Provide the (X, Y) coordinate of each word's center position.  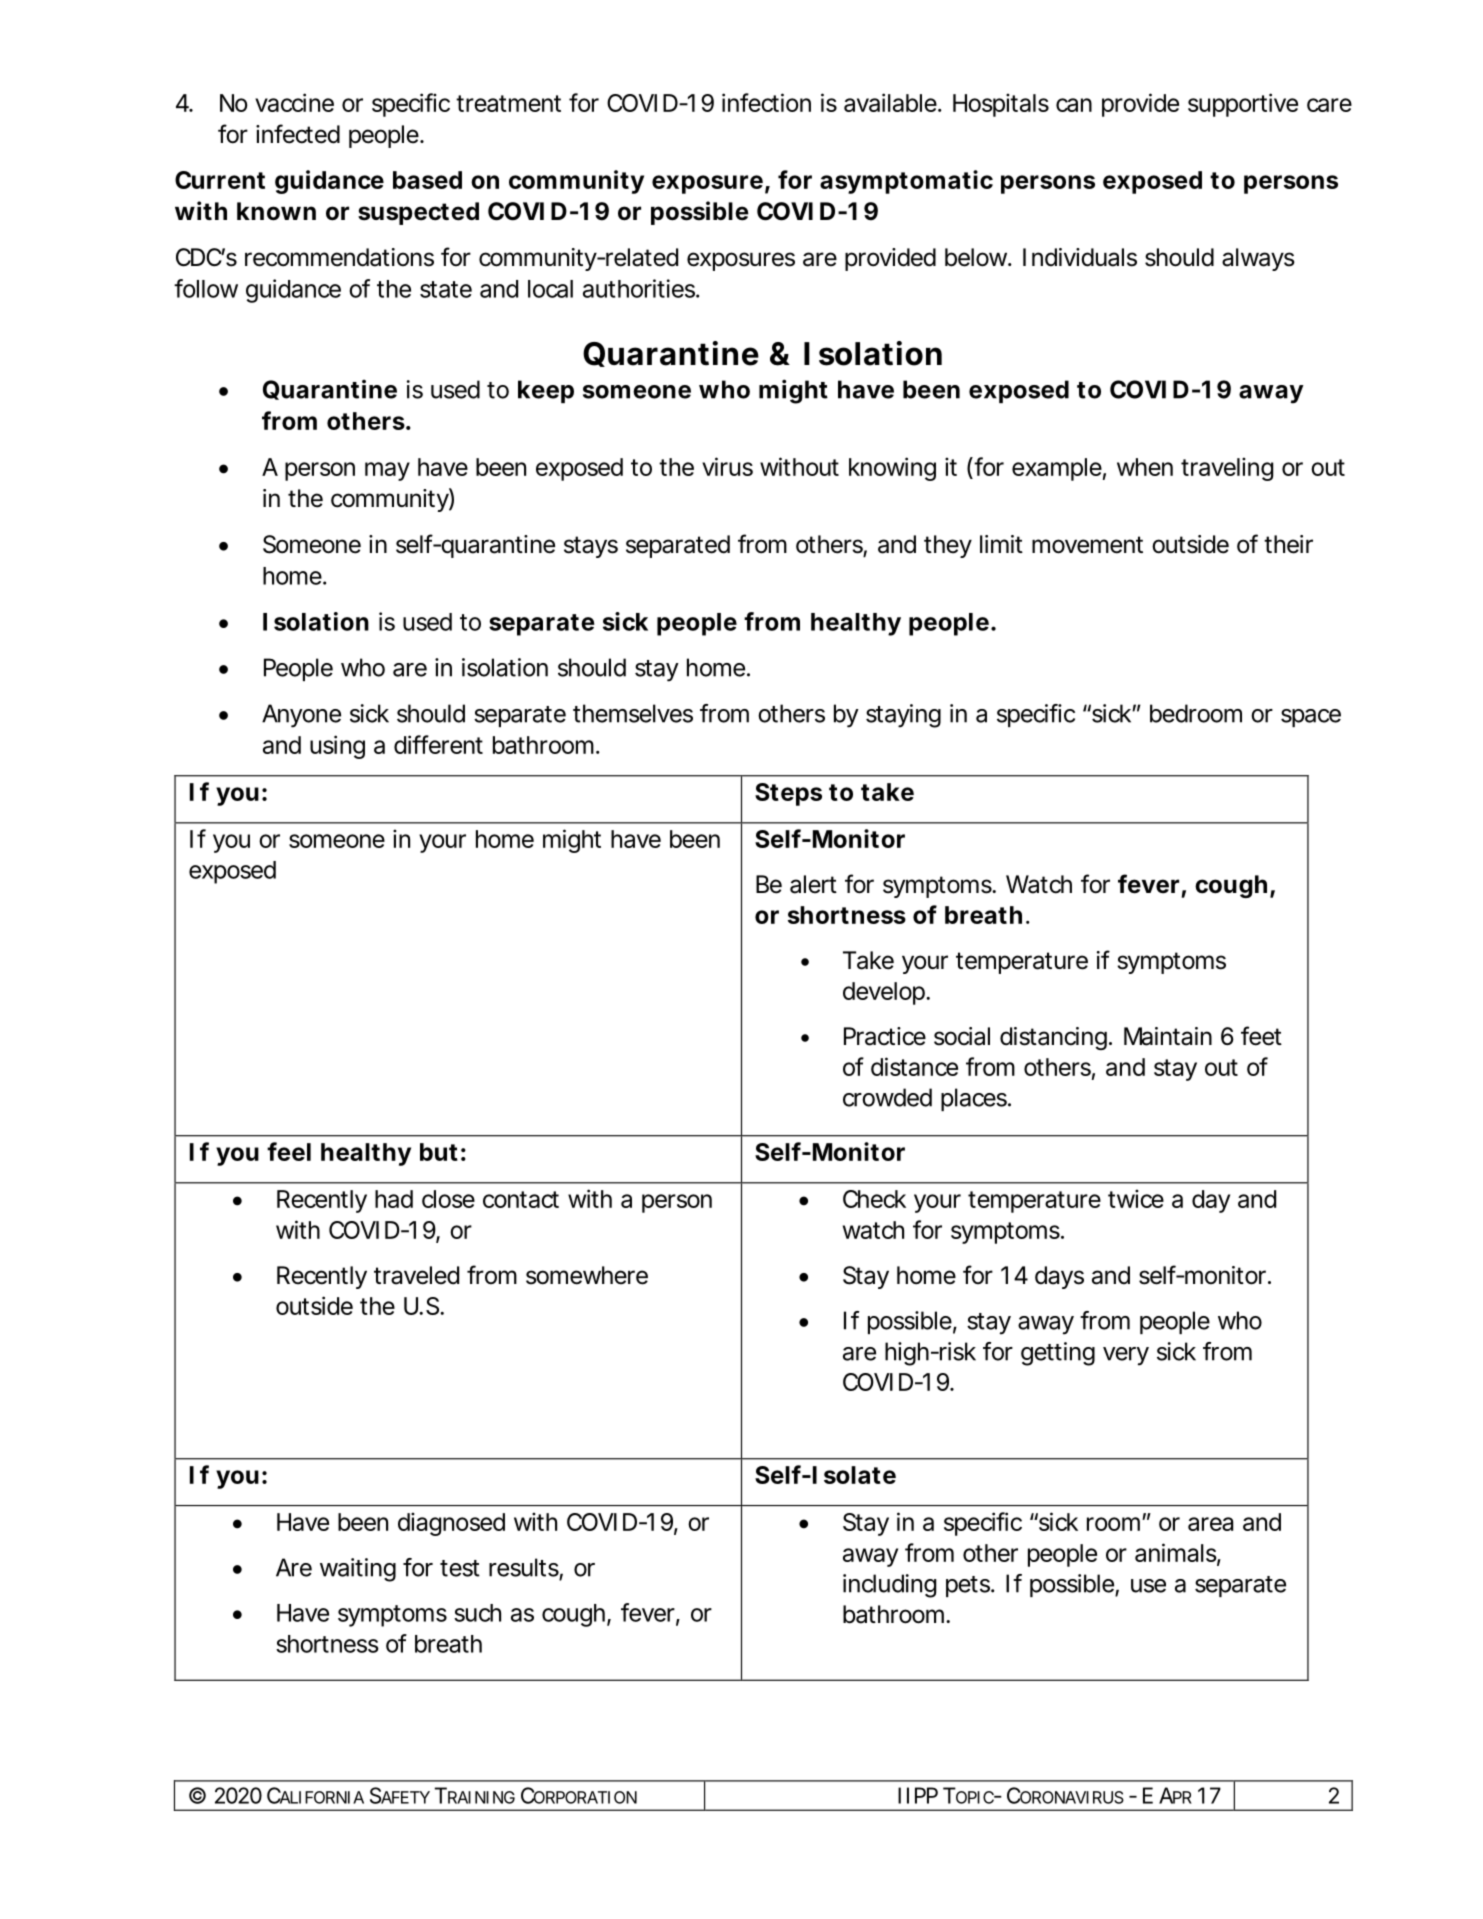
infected (298, 134)
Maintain (1168, 1036)
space (1311, 718)
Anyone (301, 716)
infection (766, 102)
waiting (358, 1570)
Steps (788, 794)
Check (874, 1199)
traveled (416, 1275)
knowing (892, 469)
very (1126, 1356)
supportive (1243, 105)
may (387, 471)
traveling (1227, 469)
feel (289, 1151)
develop (885, 993)
